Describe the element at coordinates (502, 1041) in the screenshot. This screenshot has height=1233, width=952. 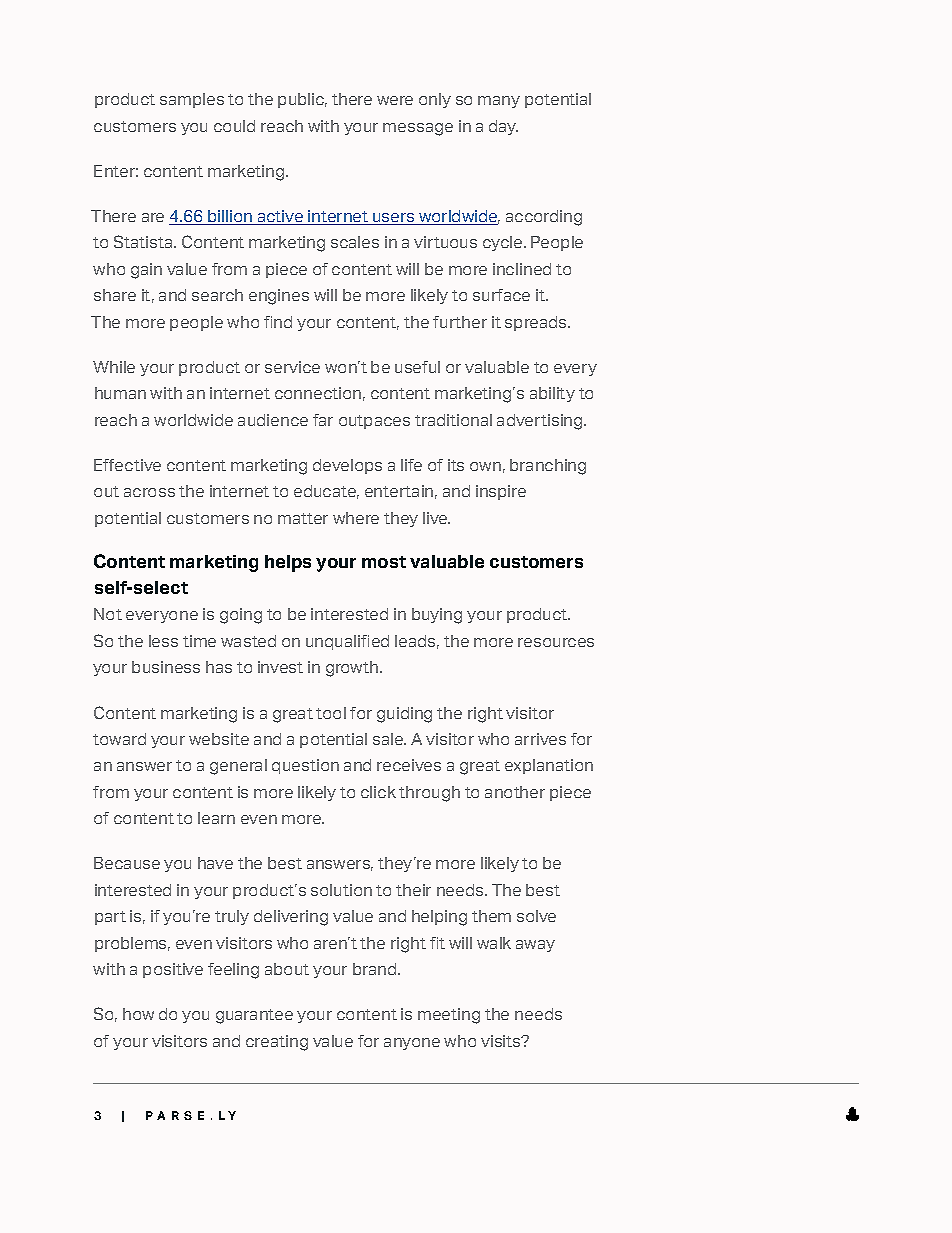
I see `visits` at that location.
